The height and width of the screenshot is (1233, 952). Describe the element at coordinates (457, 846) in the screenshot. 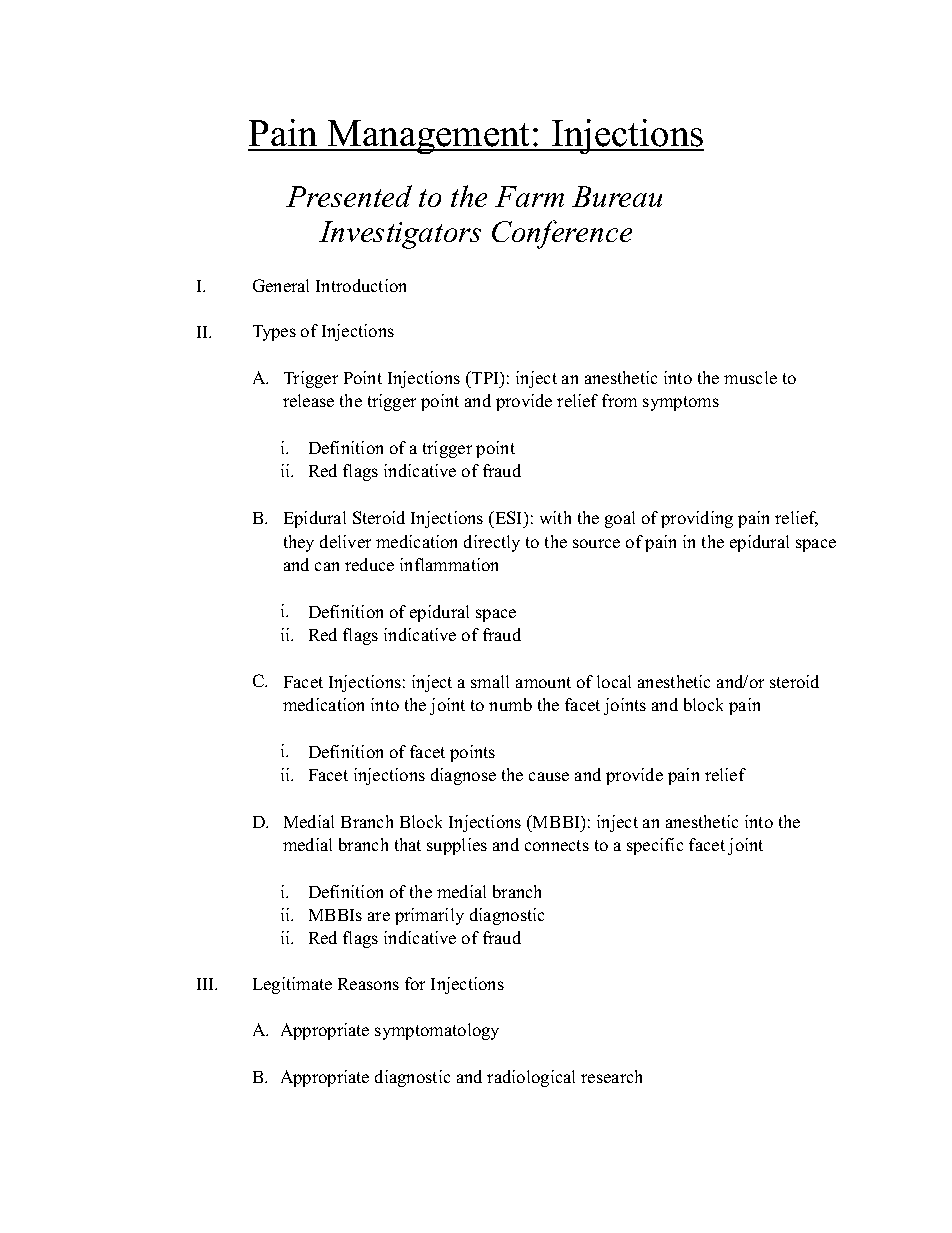

I see `supplies` at that location.
